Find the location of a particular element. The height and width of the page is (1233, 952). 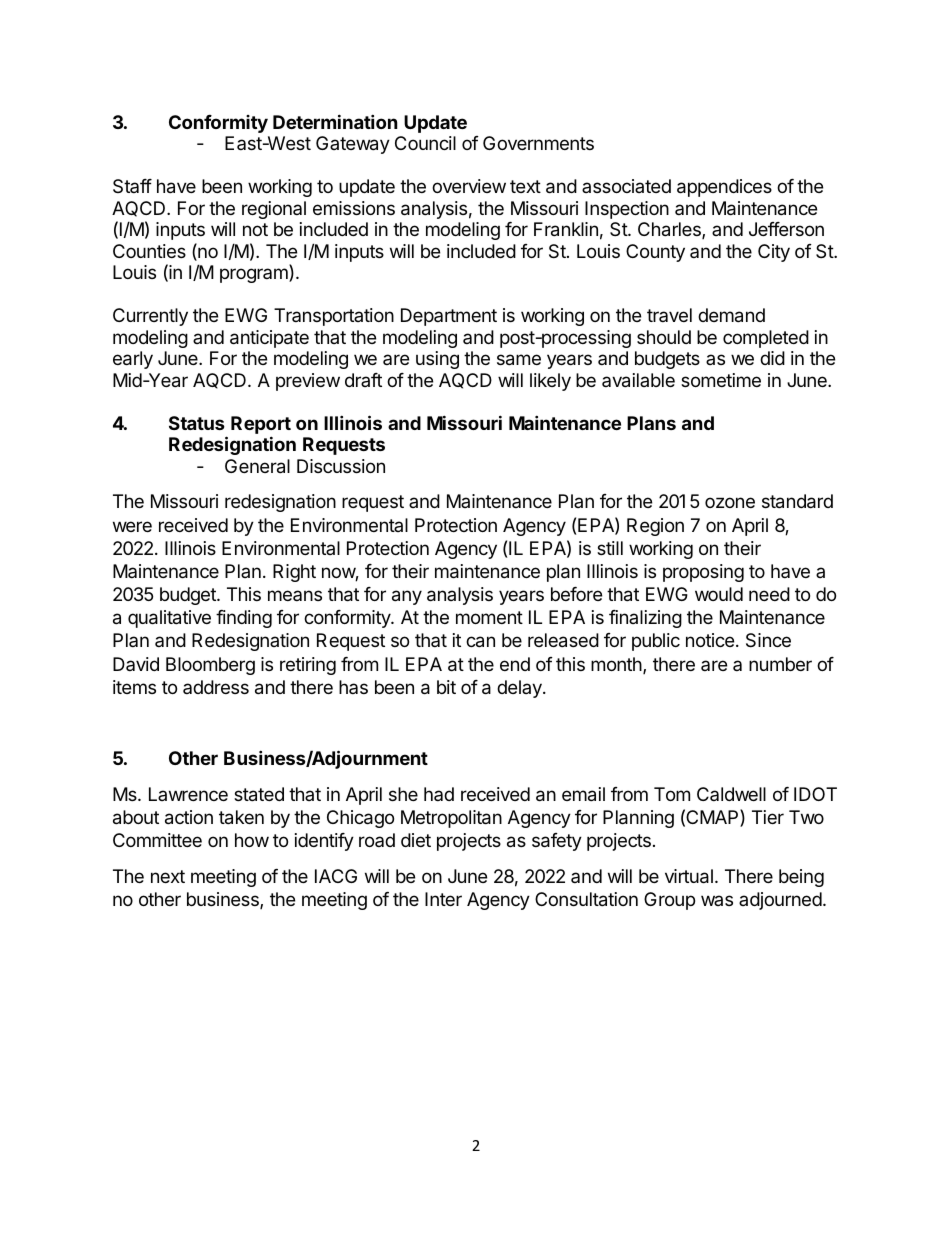

Discussion is located at coordinates (341, 466).
